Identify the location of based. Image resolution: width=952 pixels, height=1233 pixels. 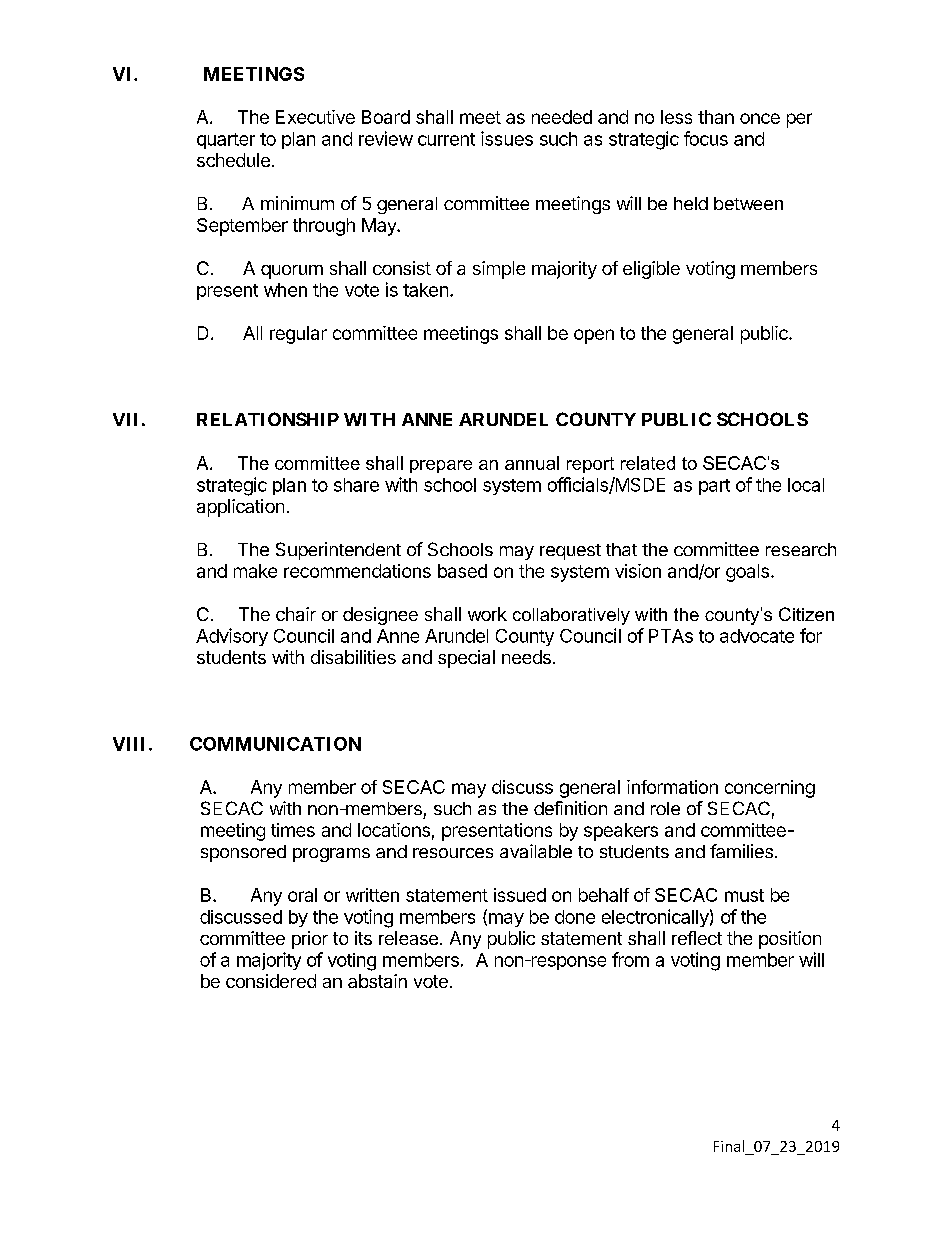
(462, 571).
